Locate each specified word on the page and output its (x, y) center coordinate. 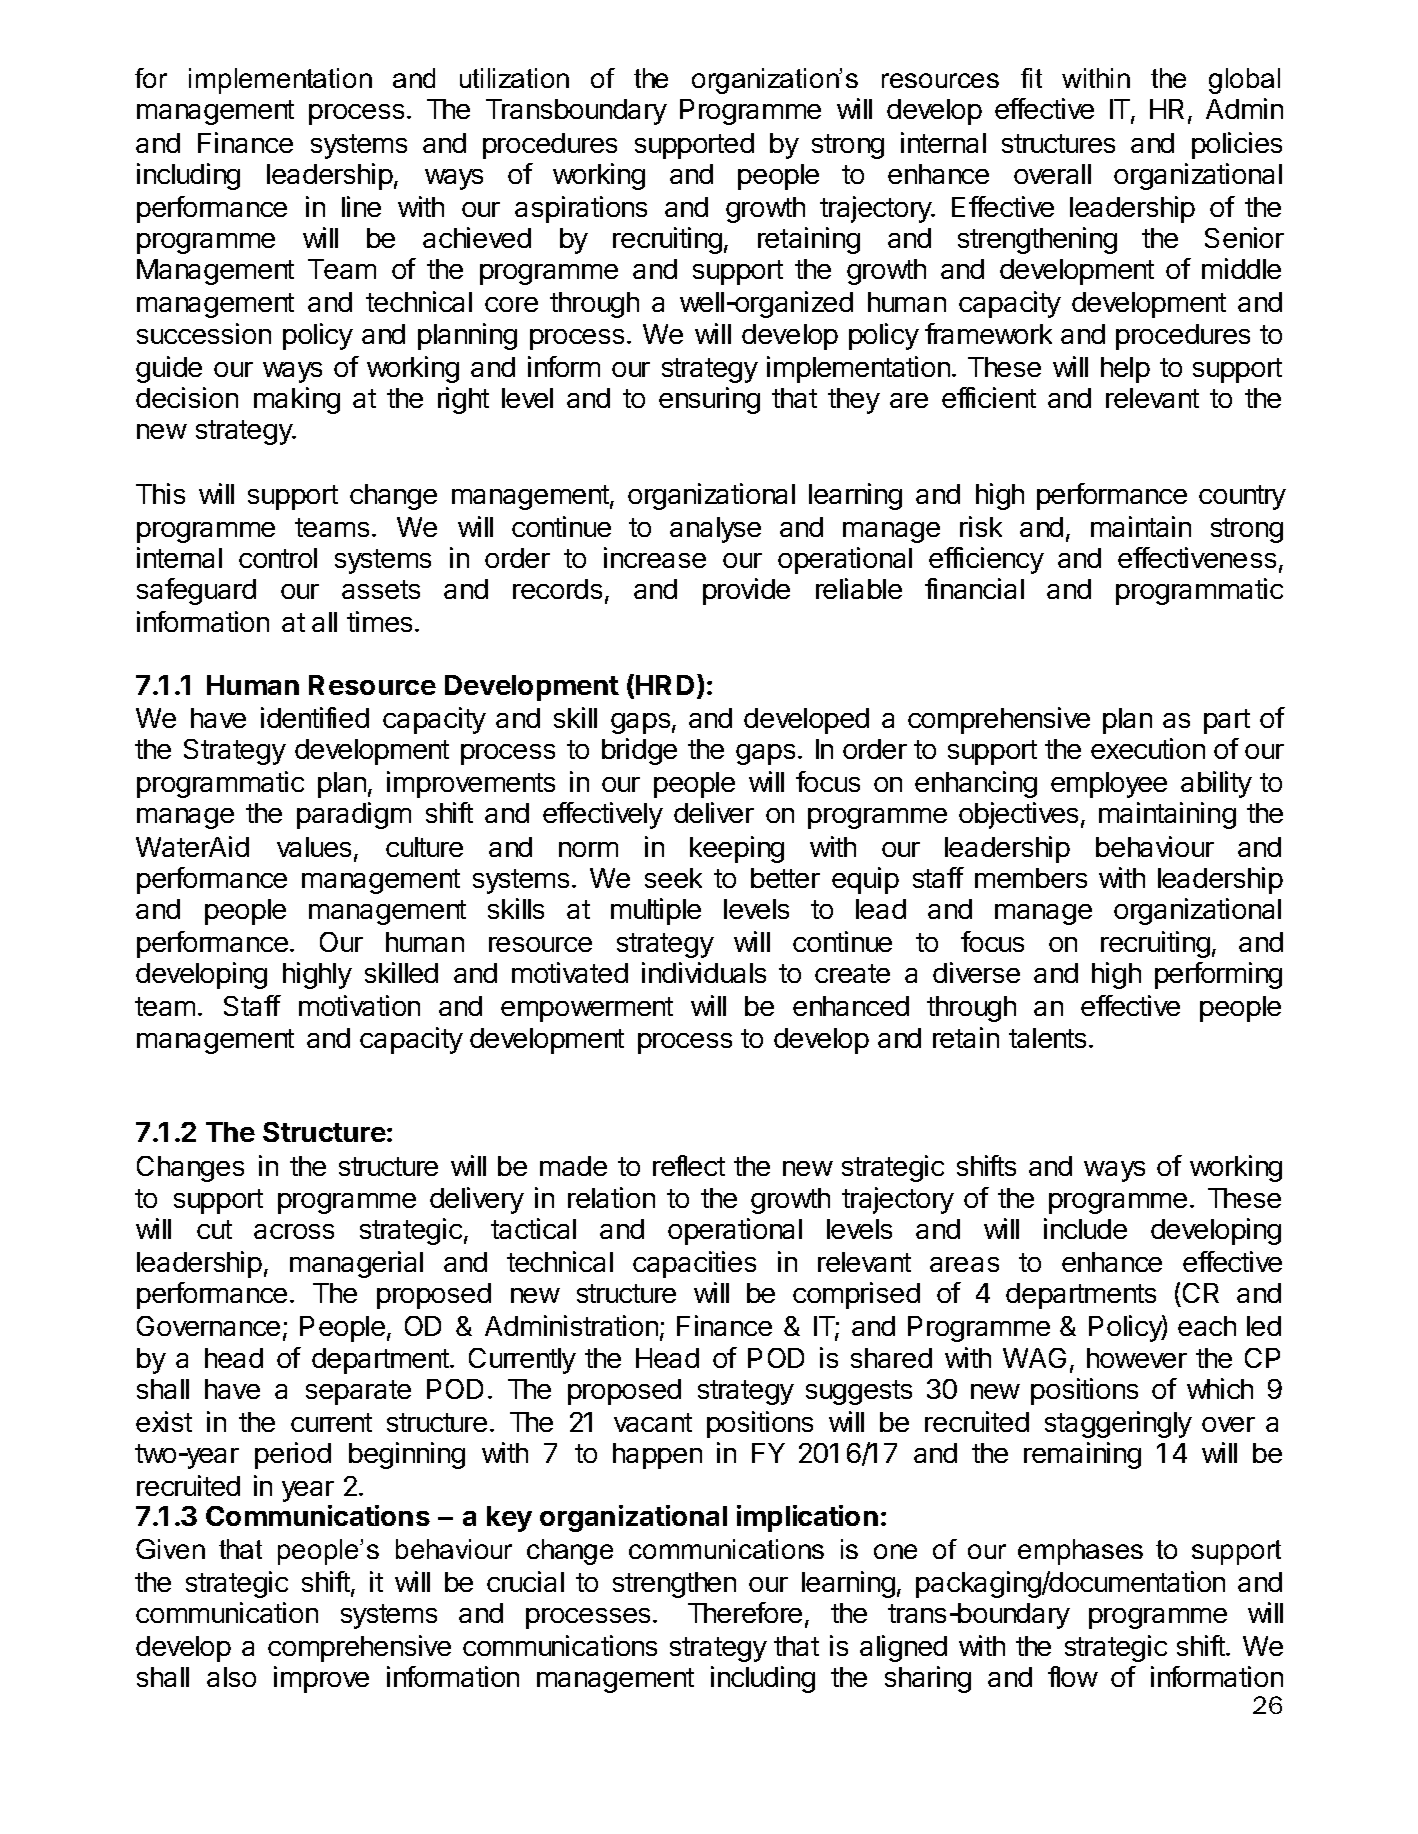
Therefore (745, 1612)
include (1085, 1228)
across (294, 1231)
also (231, 1677)
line (361, 206)
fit (1031, 78)
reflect (689, 1165)
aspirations (581, 209)
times (379, 621)
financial (974, 588)
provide (746, 591)
